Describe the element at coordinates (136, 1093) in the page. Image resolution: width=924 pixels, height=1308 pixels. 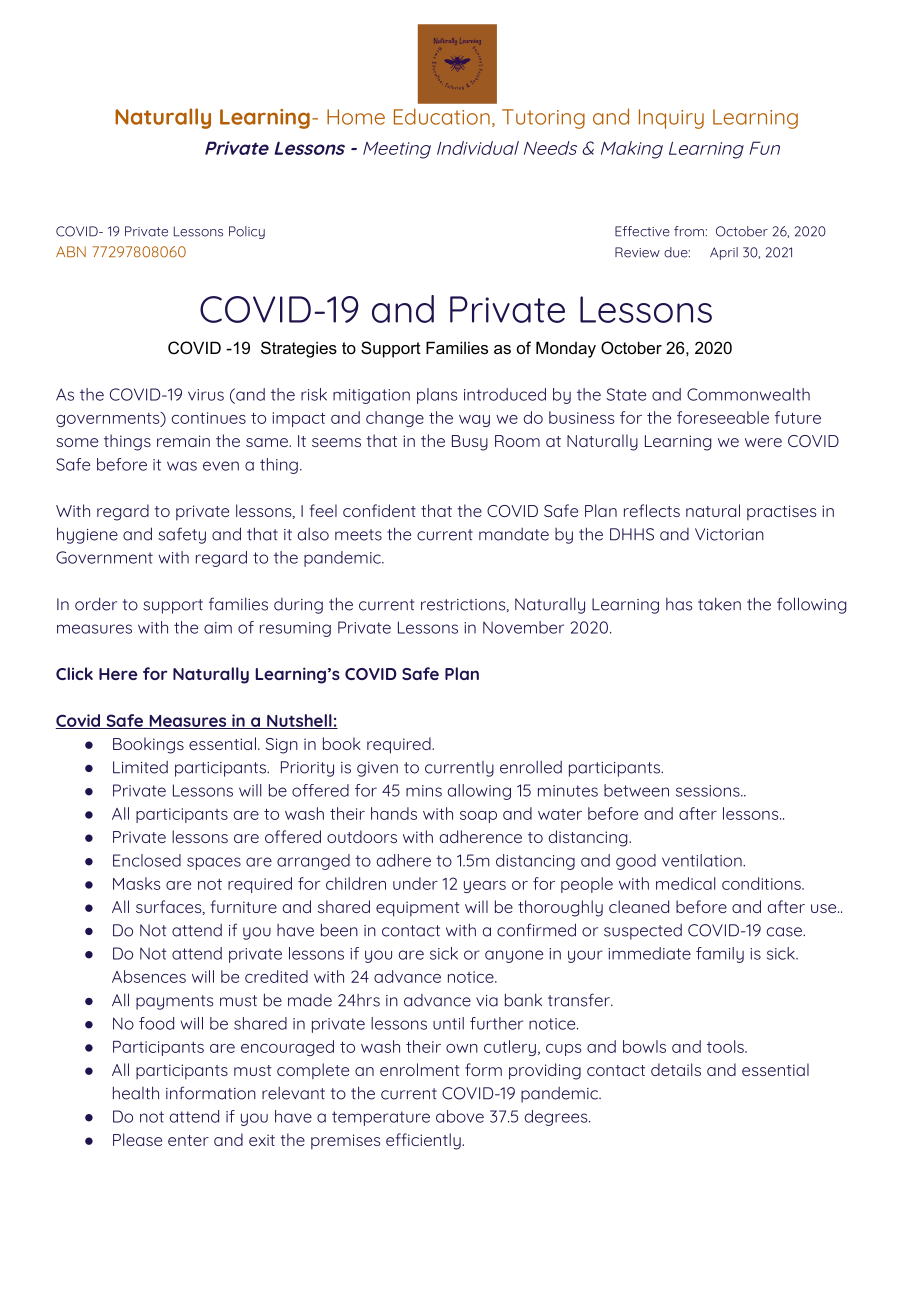
I see `health` at that location.
